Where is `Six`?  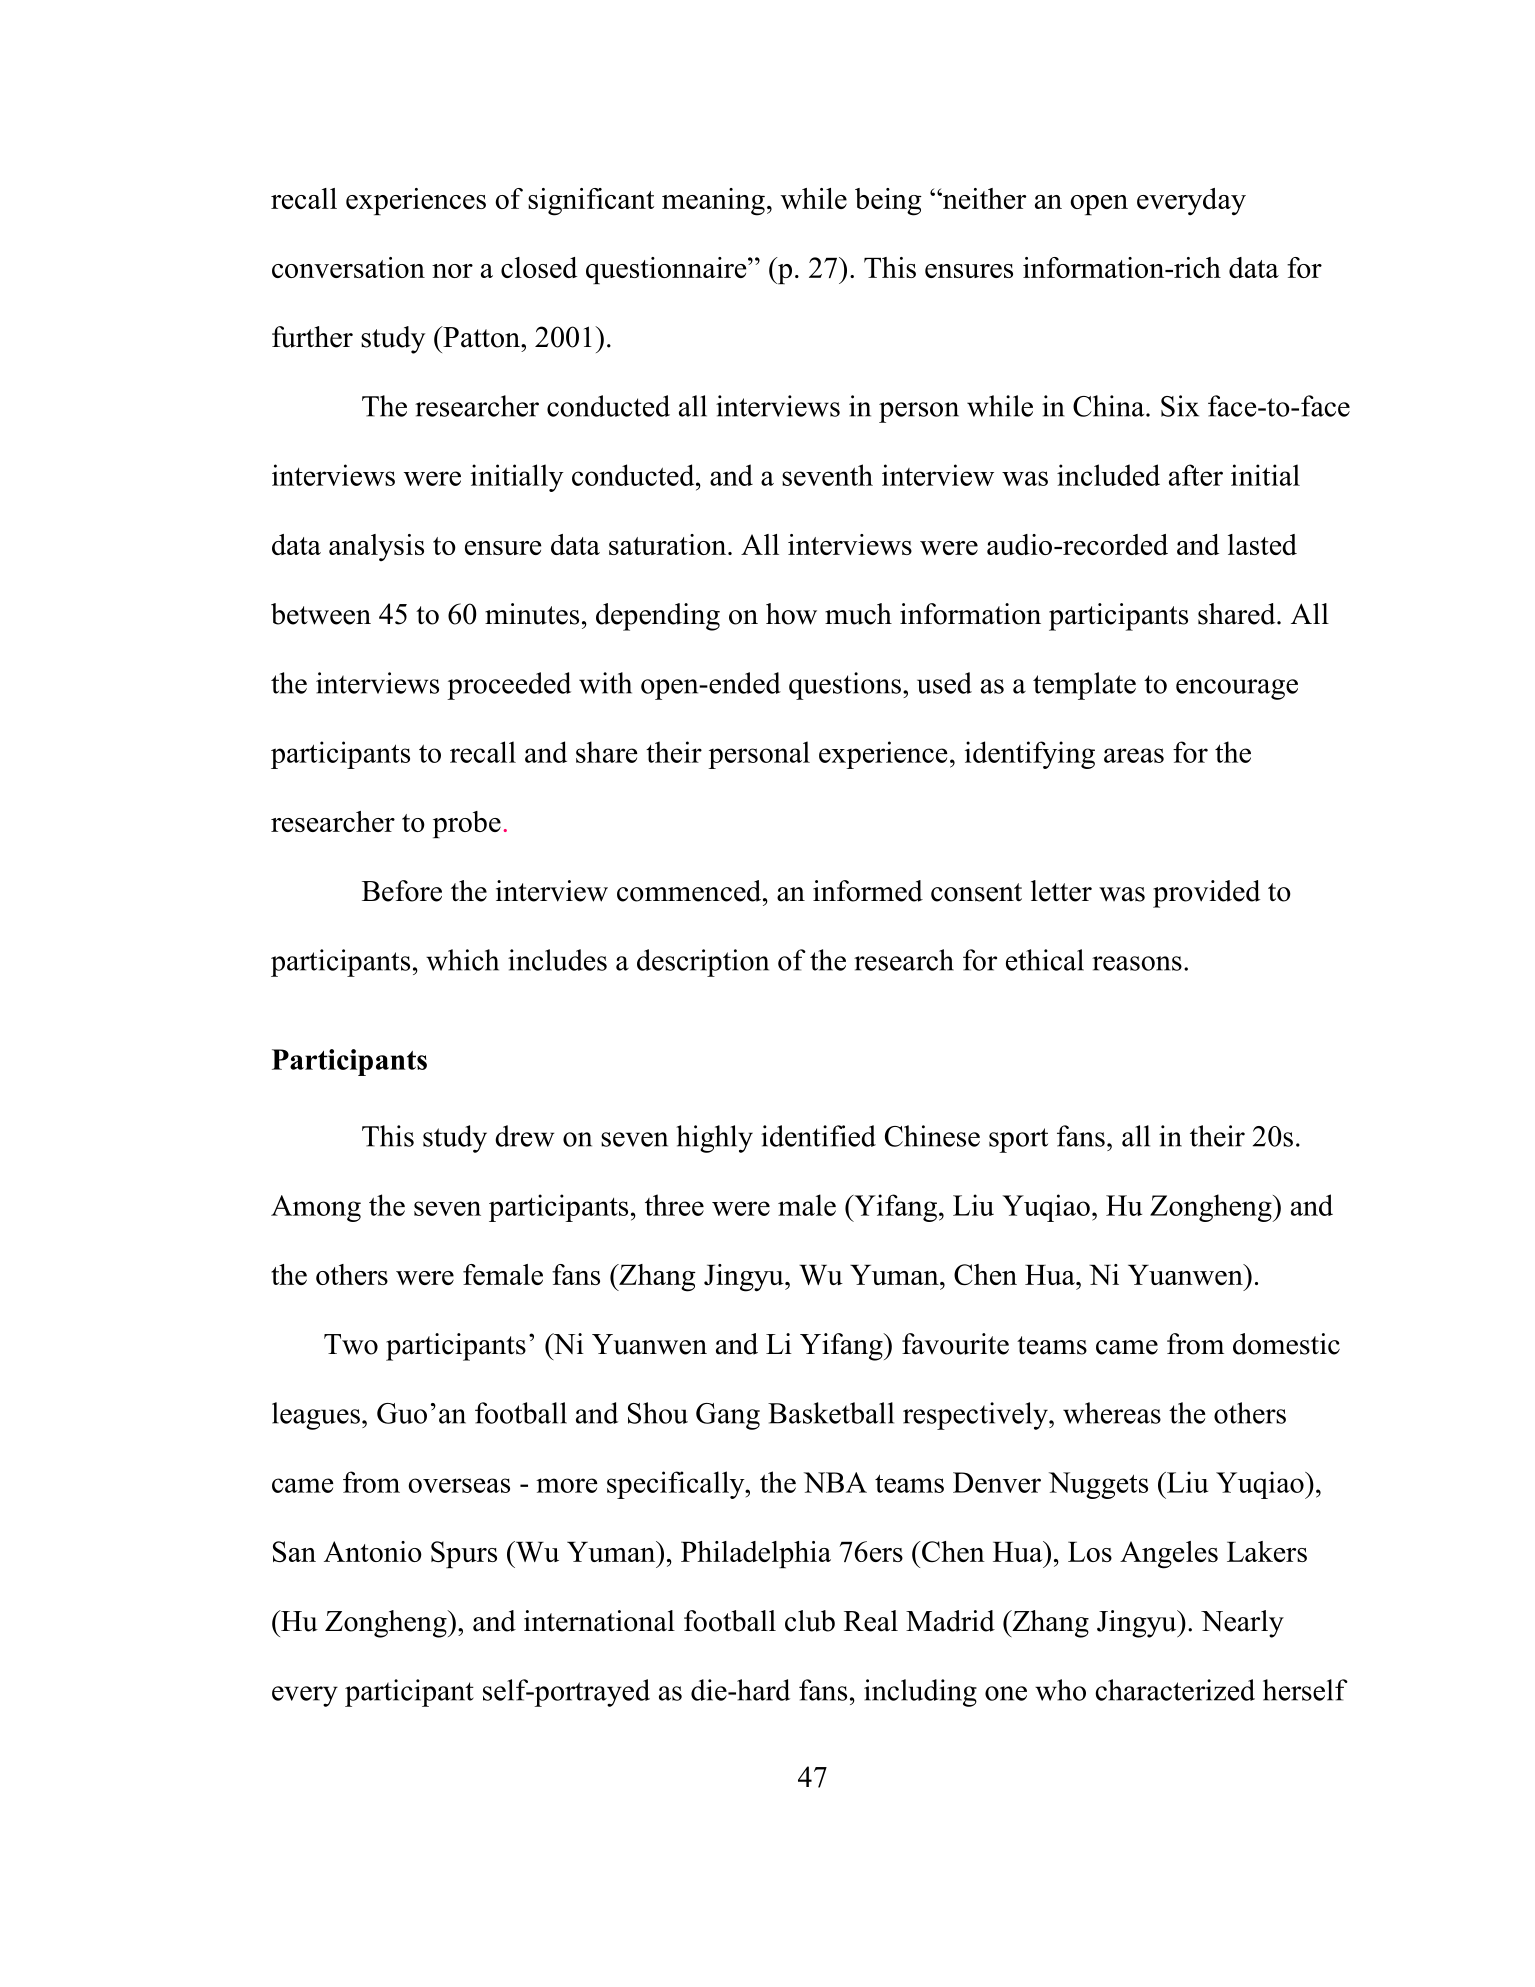
Six is located at coordinates (1180, 406).
